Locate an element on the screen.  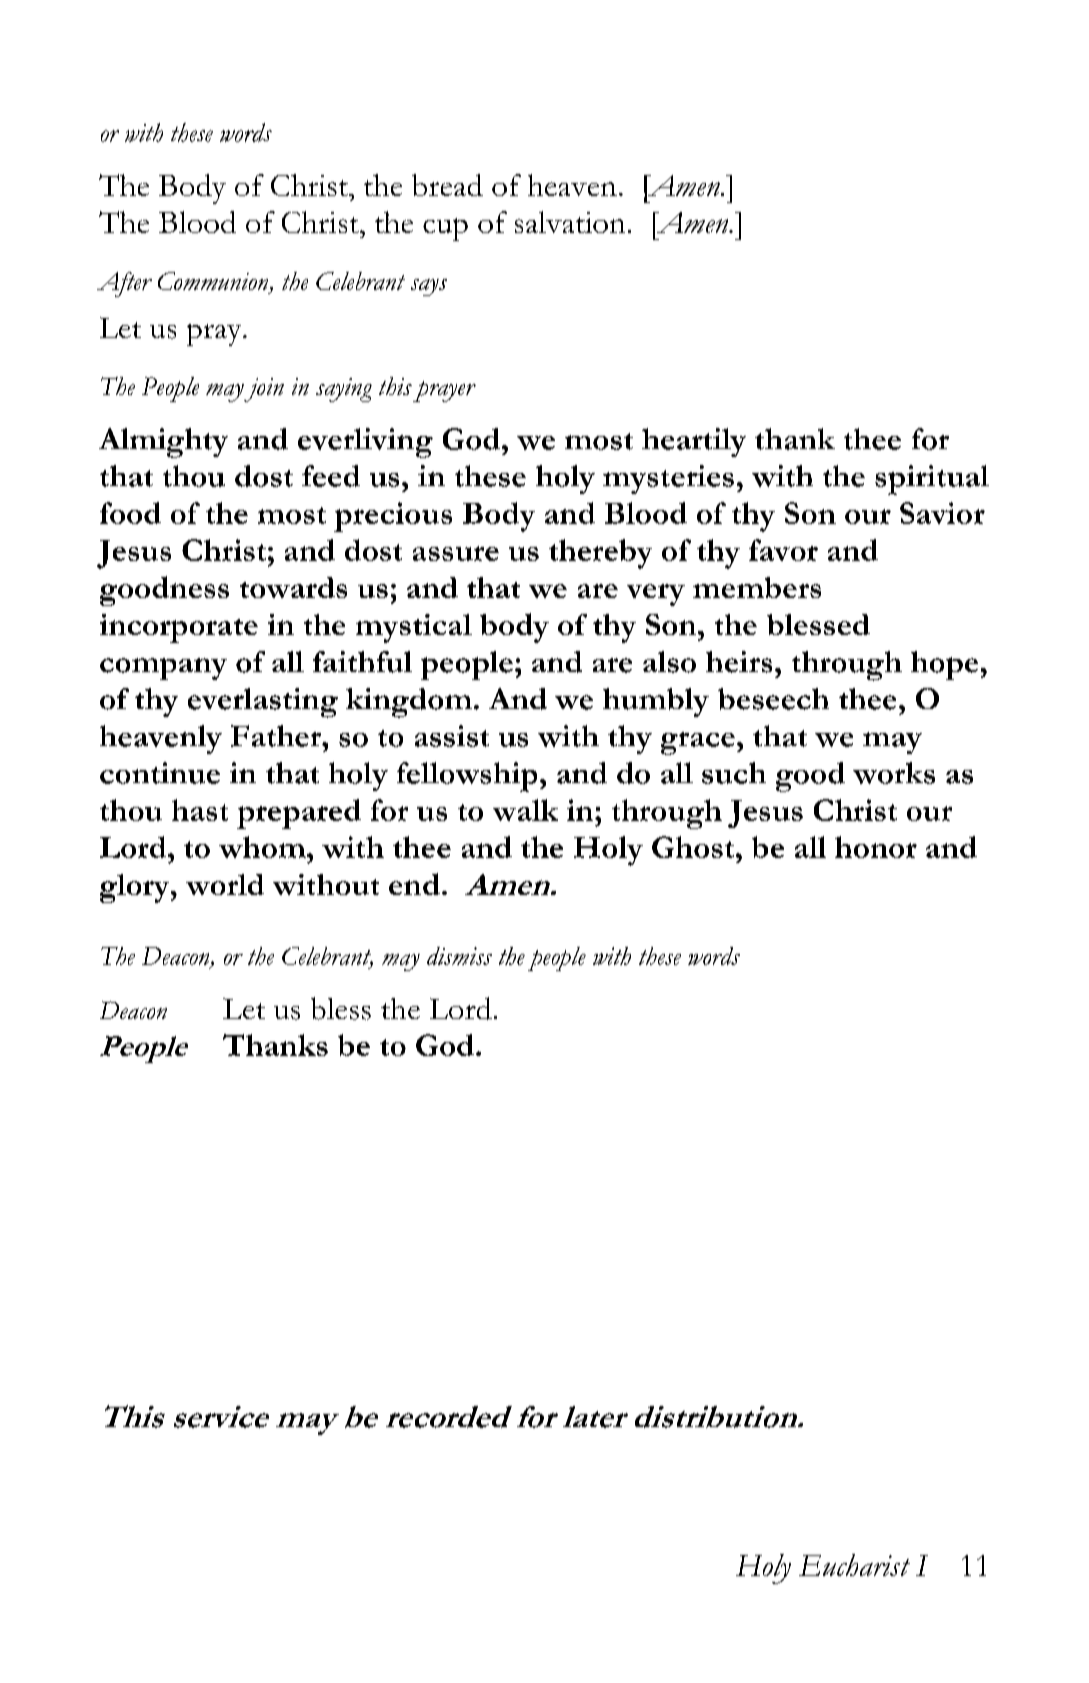
honor is located at coordinates (876, 847).
